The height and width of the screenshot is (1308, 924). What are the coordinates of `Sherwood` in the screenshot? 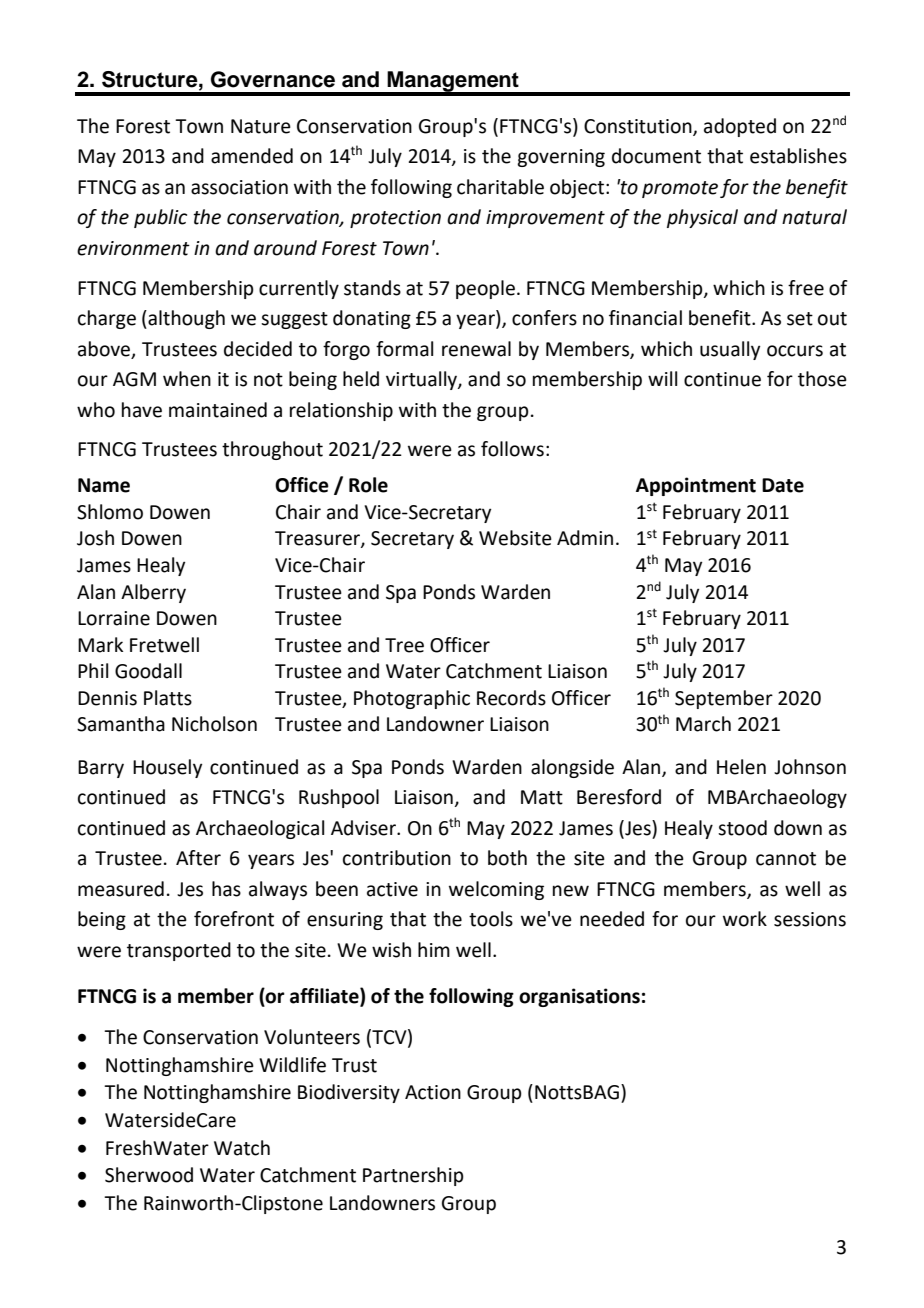 It's located at (149, 1175).
